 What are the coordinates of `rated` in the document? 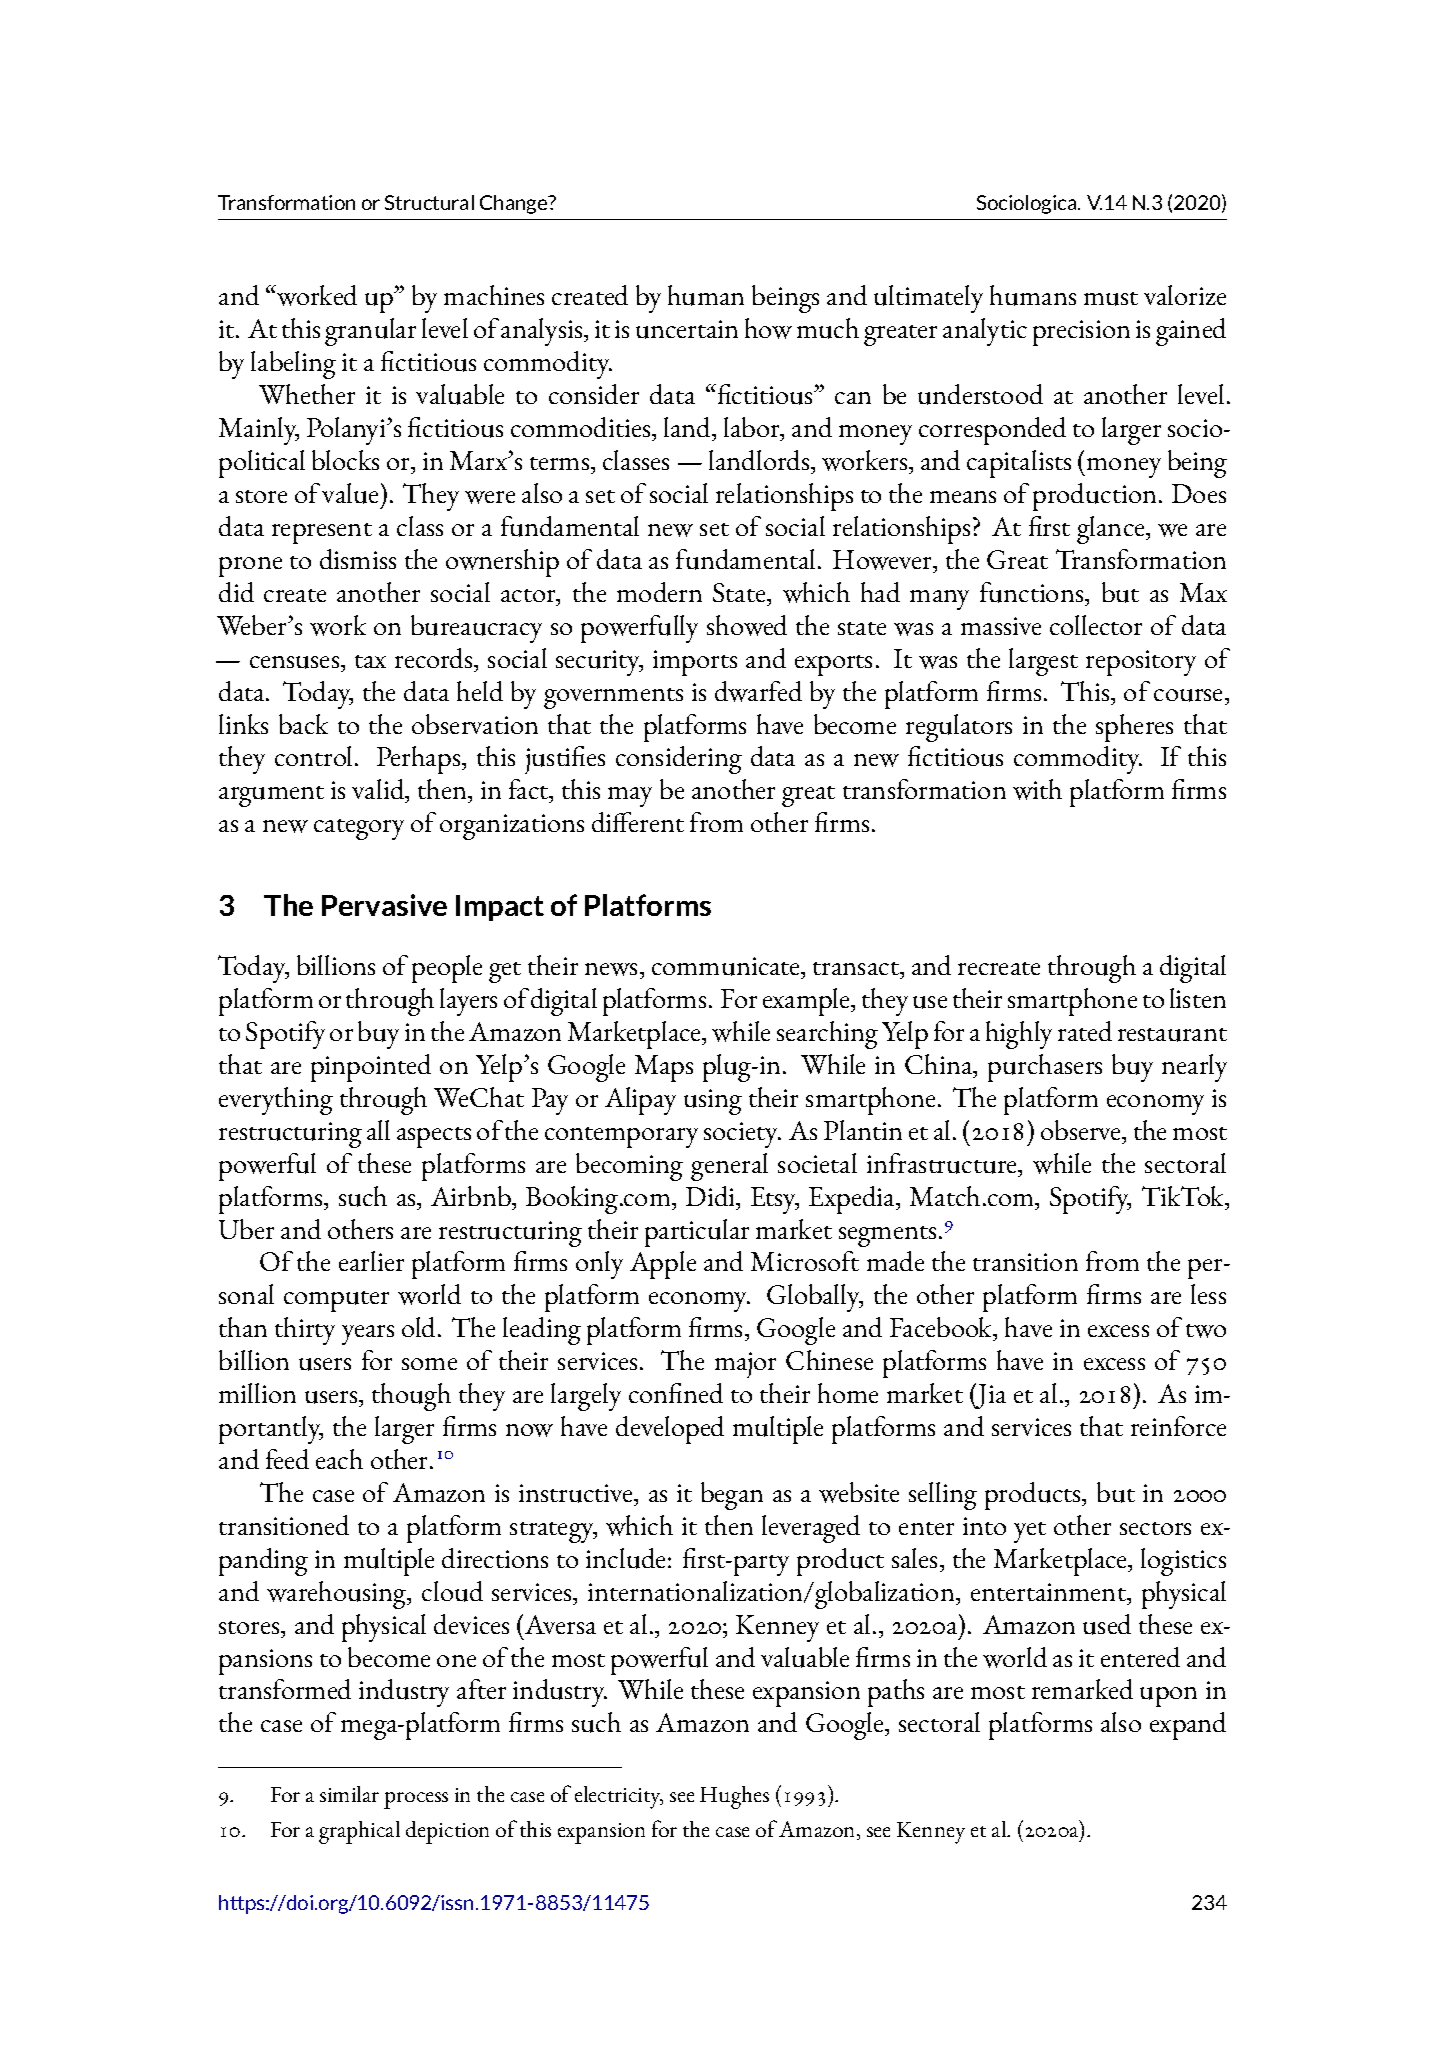 It's located at (1085, 1031).
